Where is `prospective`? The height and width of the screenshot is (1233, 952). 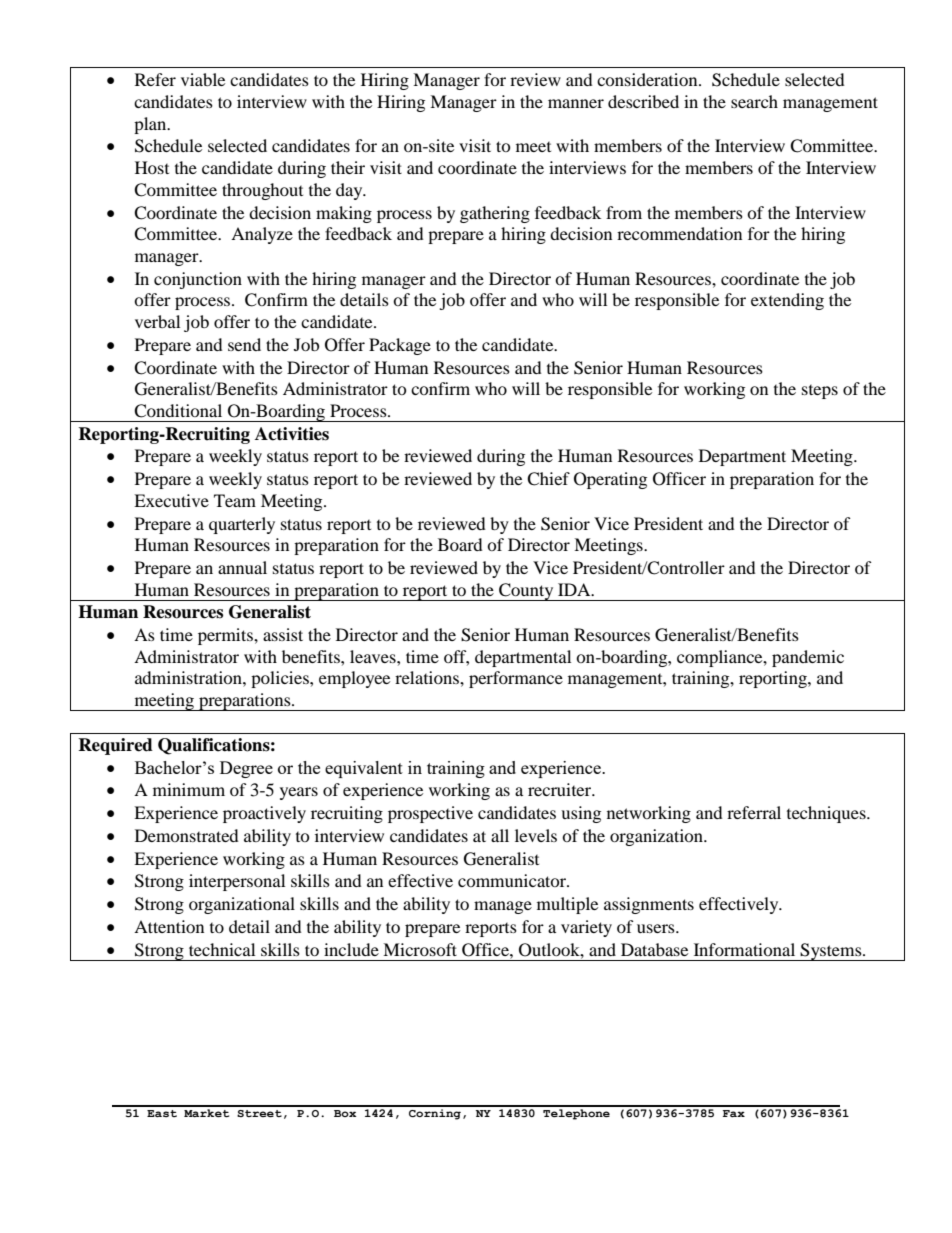 prospective is located at coordinates (430, 814).
